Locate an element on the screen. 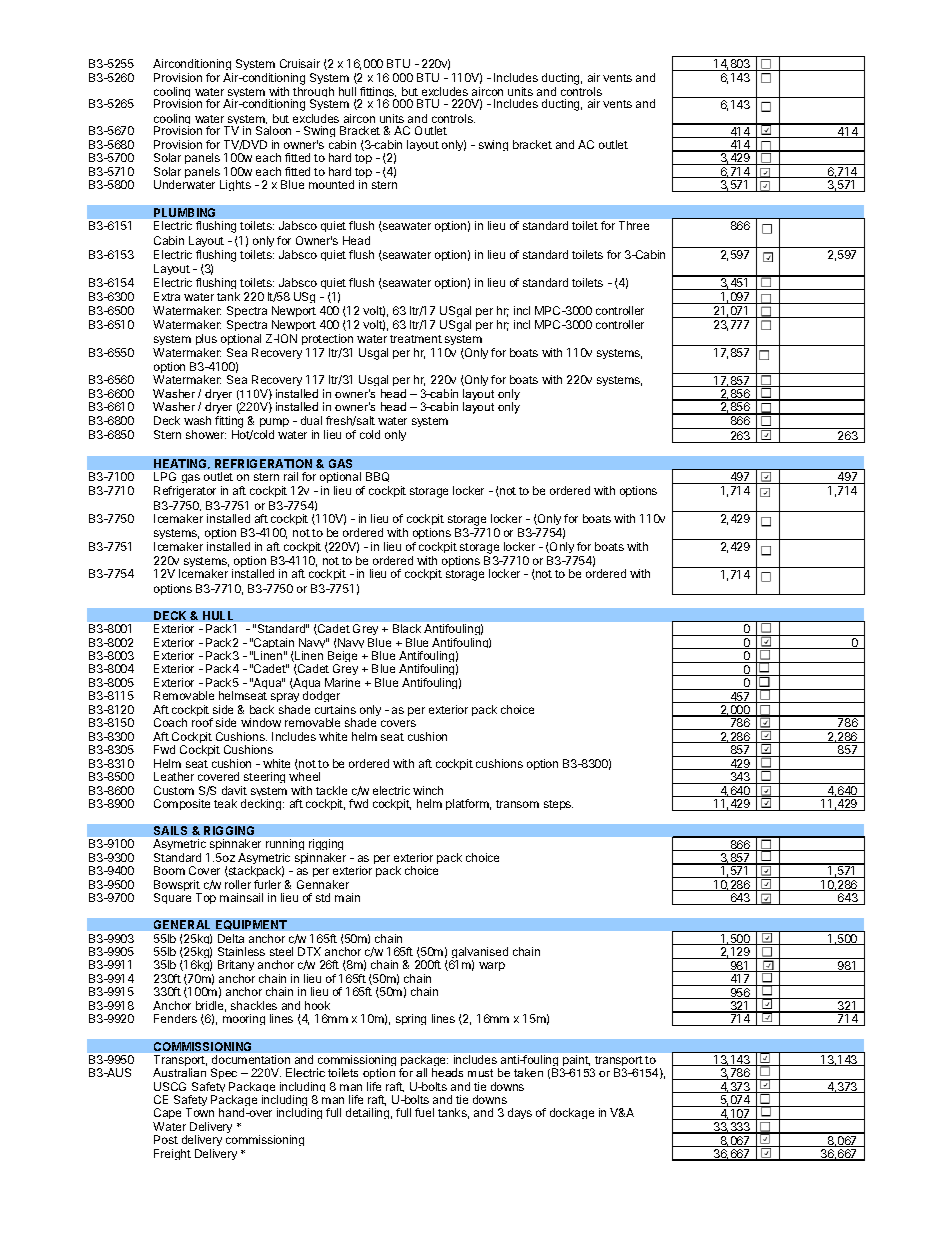  Saloon is located at coordinates (273, 130).
